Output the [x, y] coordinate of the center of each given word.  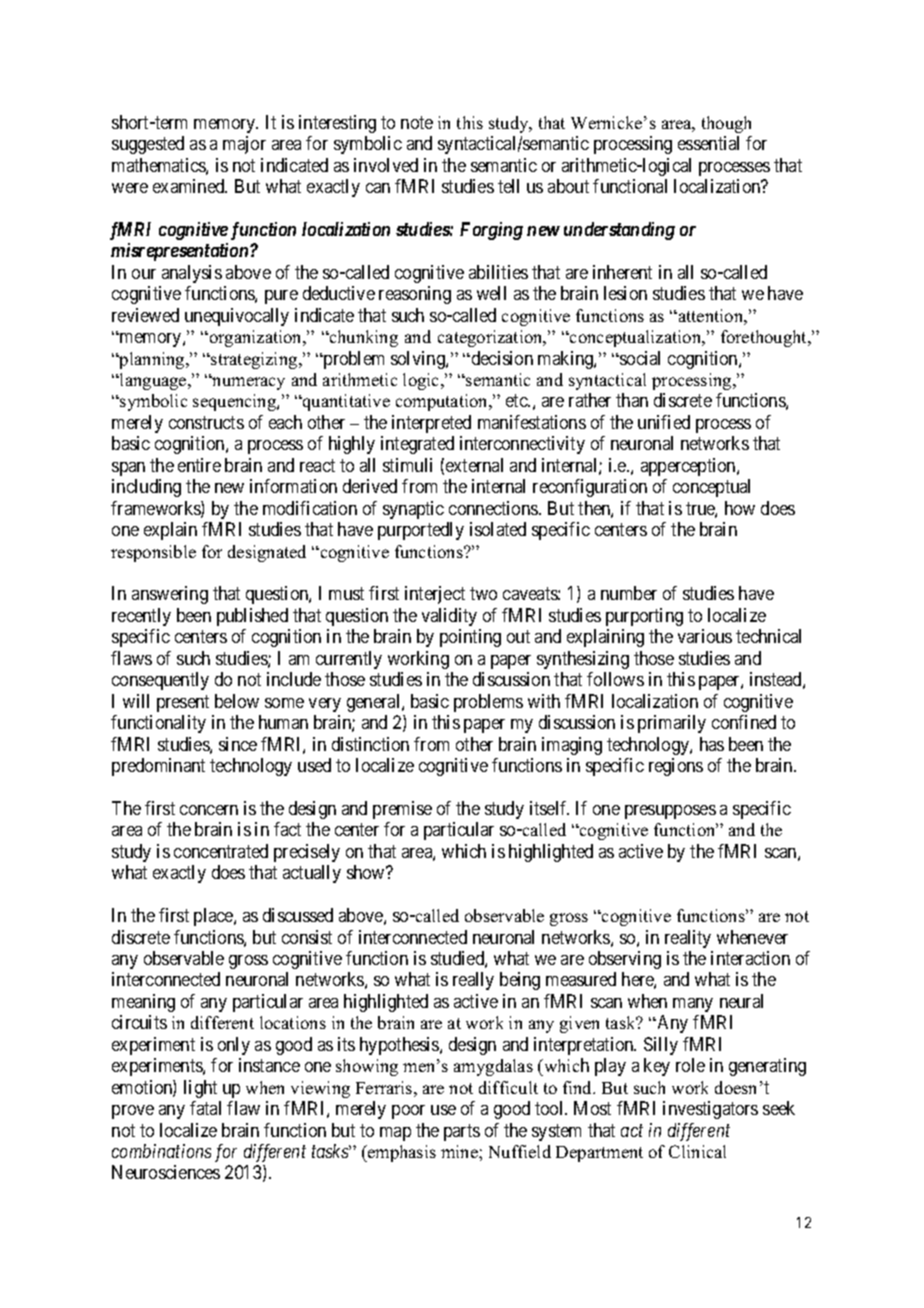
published [252, 617]
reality [688, 939]
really [473, 981]
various [705, 636]
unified [664, 422]
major [244, 145]
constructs [206, 422]
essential [708, 143]
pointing [470, 638]
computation [443, 402]
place [214, 917]
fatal [205, 1108]
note [417, 122]
